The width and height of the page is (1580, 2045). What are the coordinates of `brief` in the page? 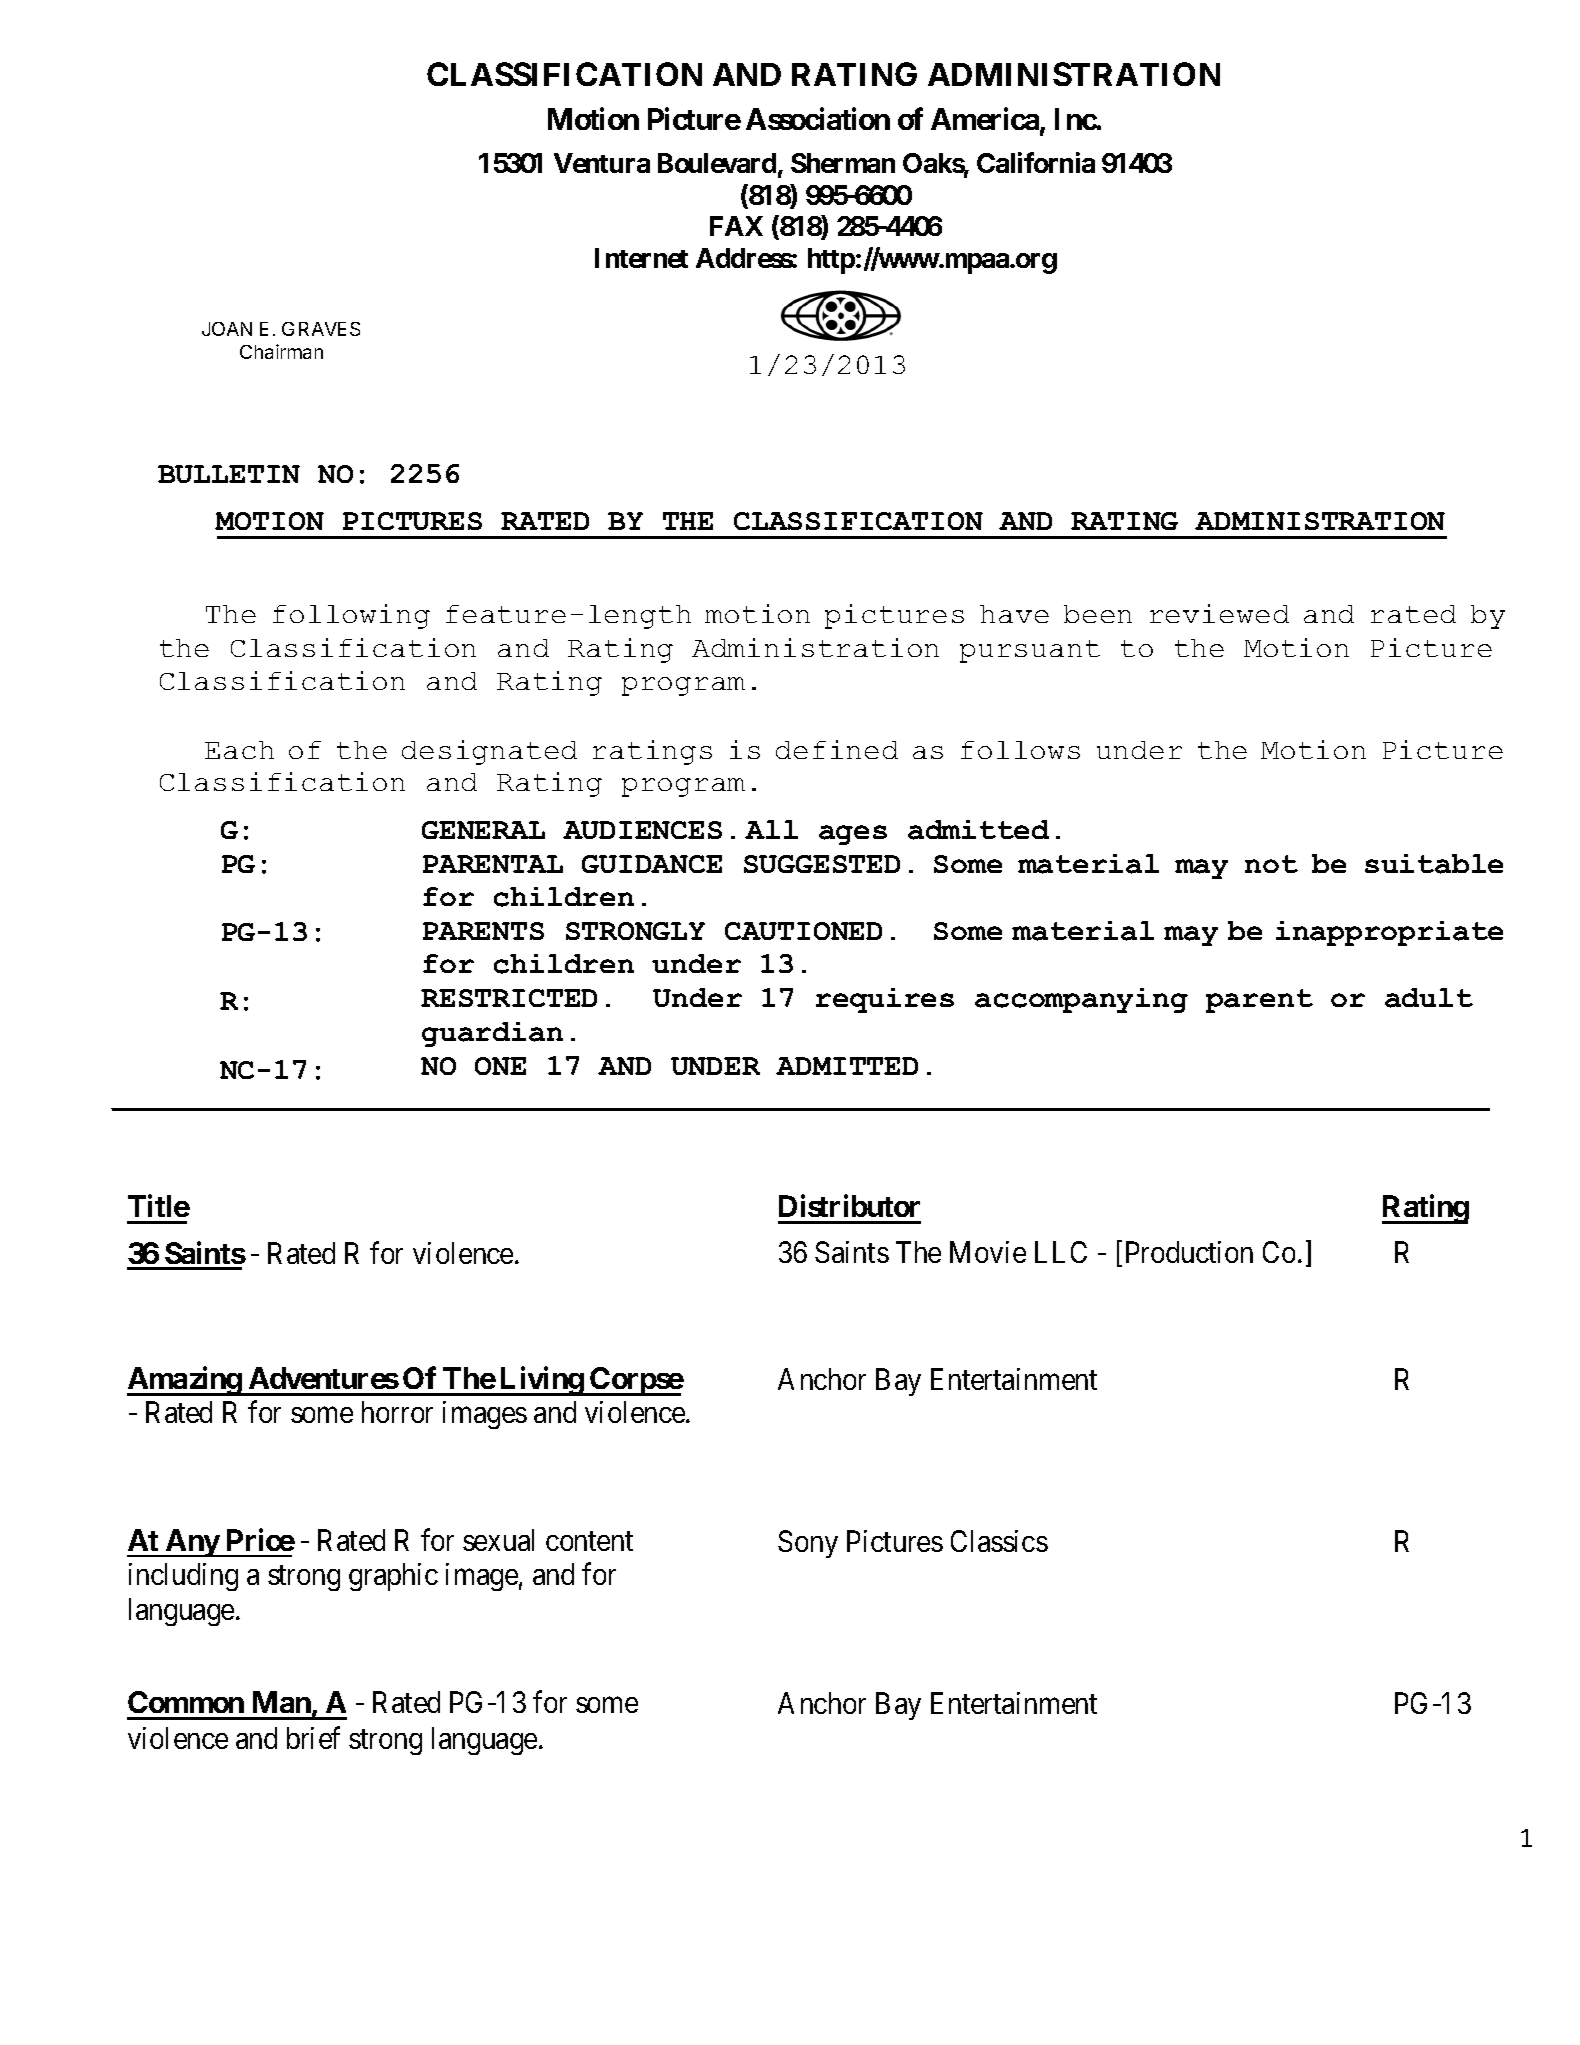 It's located at (313, 1737).
